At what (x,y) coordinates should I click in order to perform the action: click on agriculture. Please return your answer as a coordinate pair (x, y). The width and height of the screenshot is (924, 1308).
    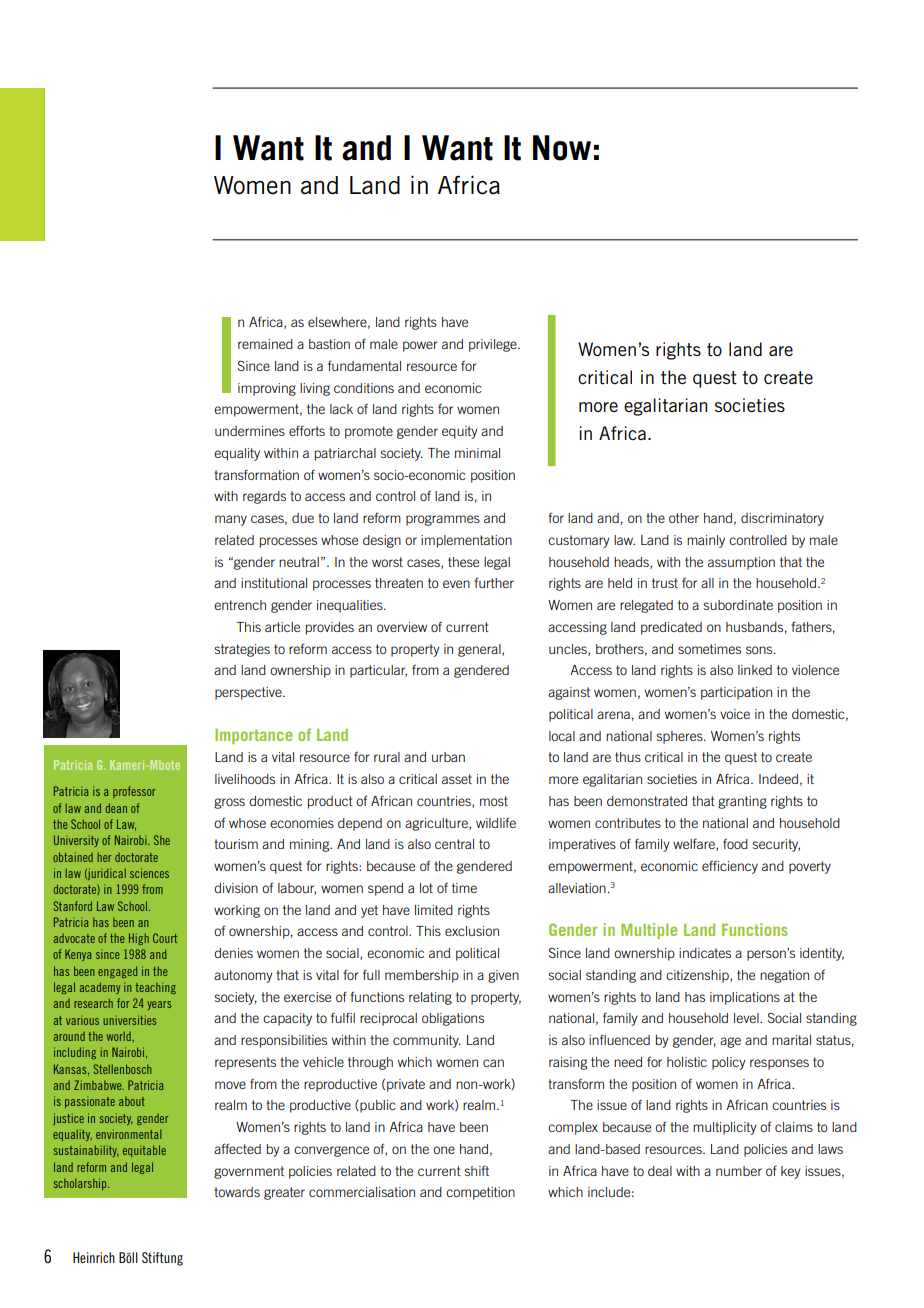
    Looking at the image, I should click on (437, 824).
